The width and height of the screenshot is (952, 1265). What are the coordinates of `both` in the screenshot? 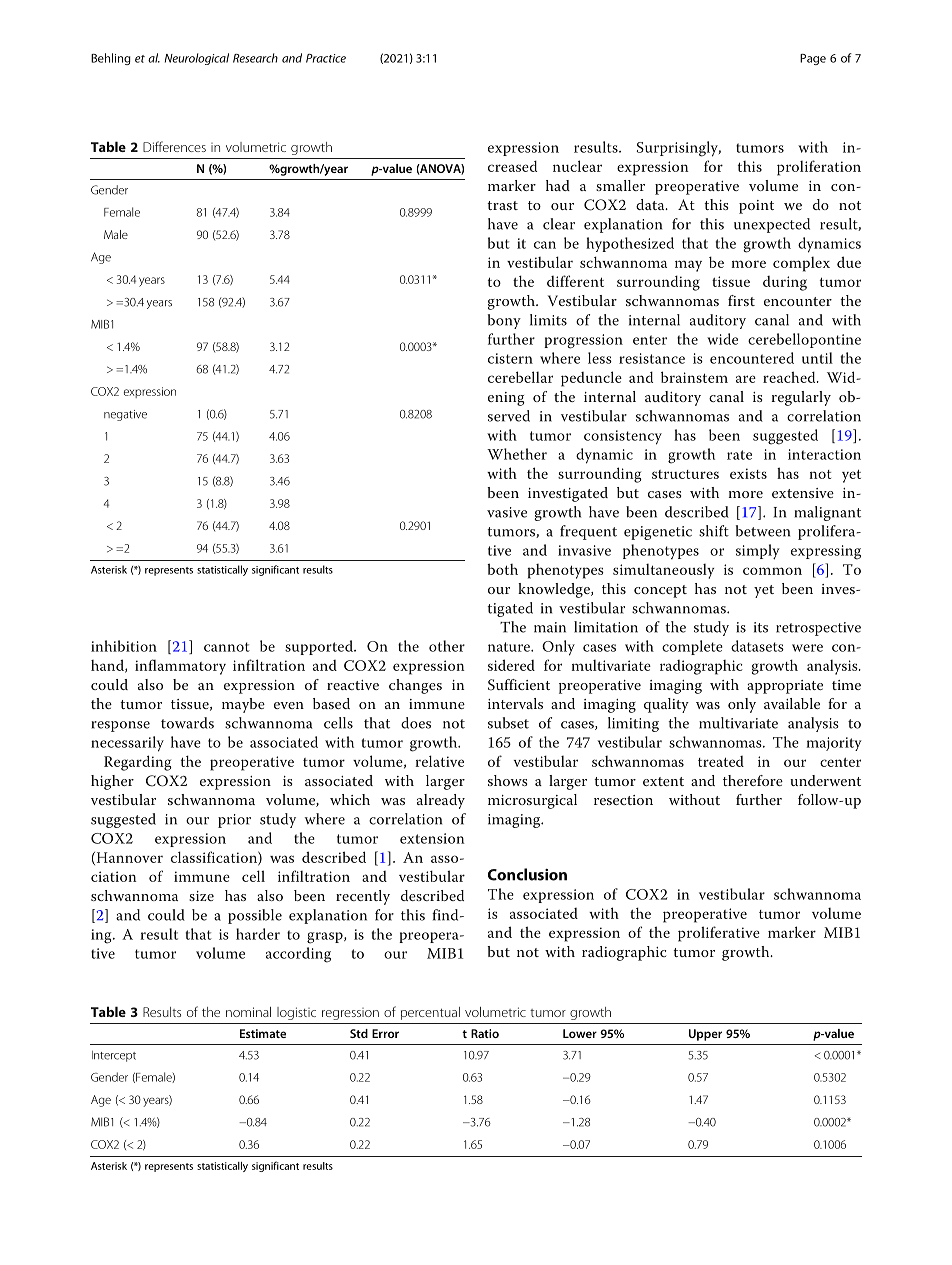 It's located at (502, 569).
